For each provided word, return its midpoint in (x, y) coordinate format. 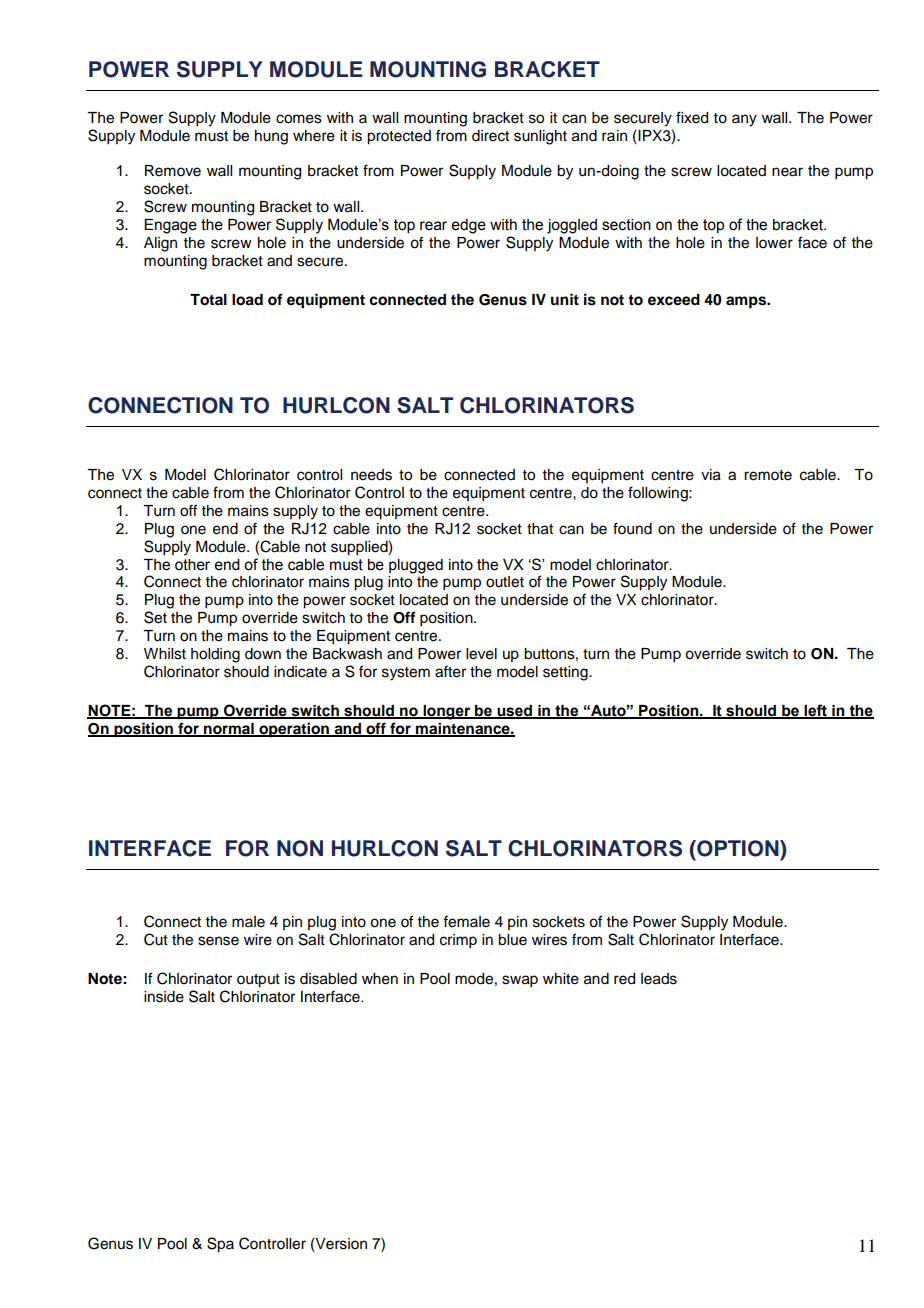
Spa (220, 1245)
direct (490, 136)
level (481, 654)
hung (271, 137)
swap (520, 981)
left (816, 711)
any (744, 120)
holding (215, 655)
